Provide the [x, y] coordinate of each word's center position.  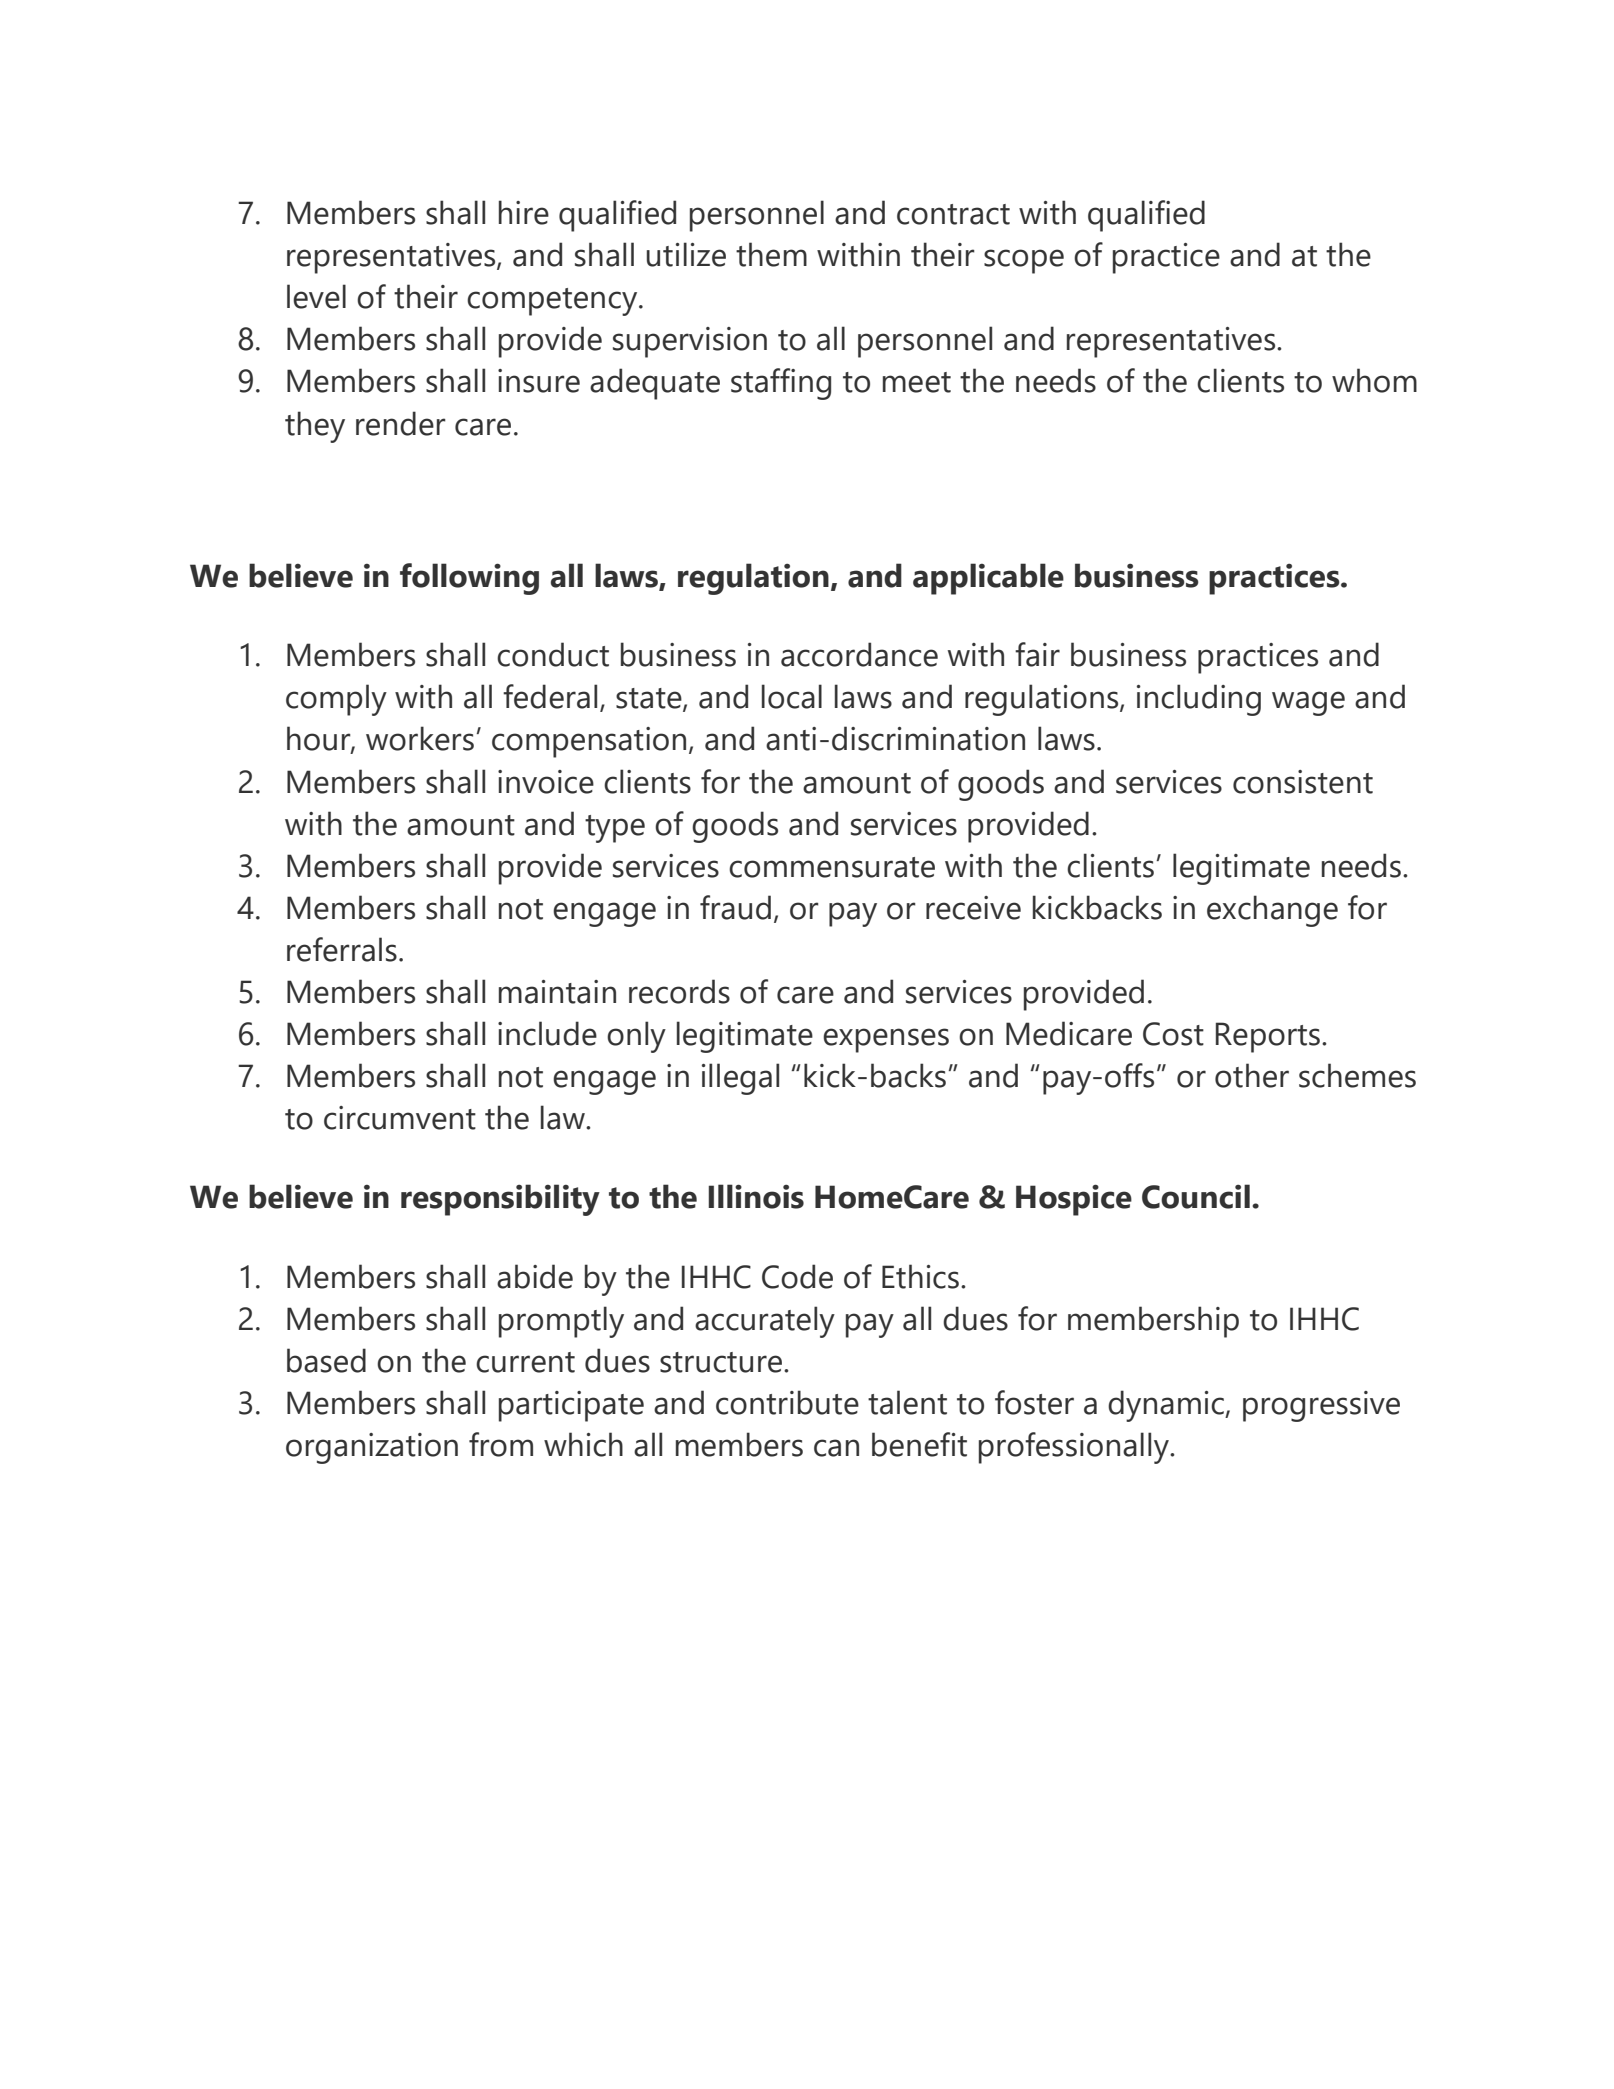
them [771, 254]
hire [524, 212]
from [501, 1444]
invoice [546, 782]
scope [1024, 261]
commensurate [832, 867]
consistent [1303, 782]
